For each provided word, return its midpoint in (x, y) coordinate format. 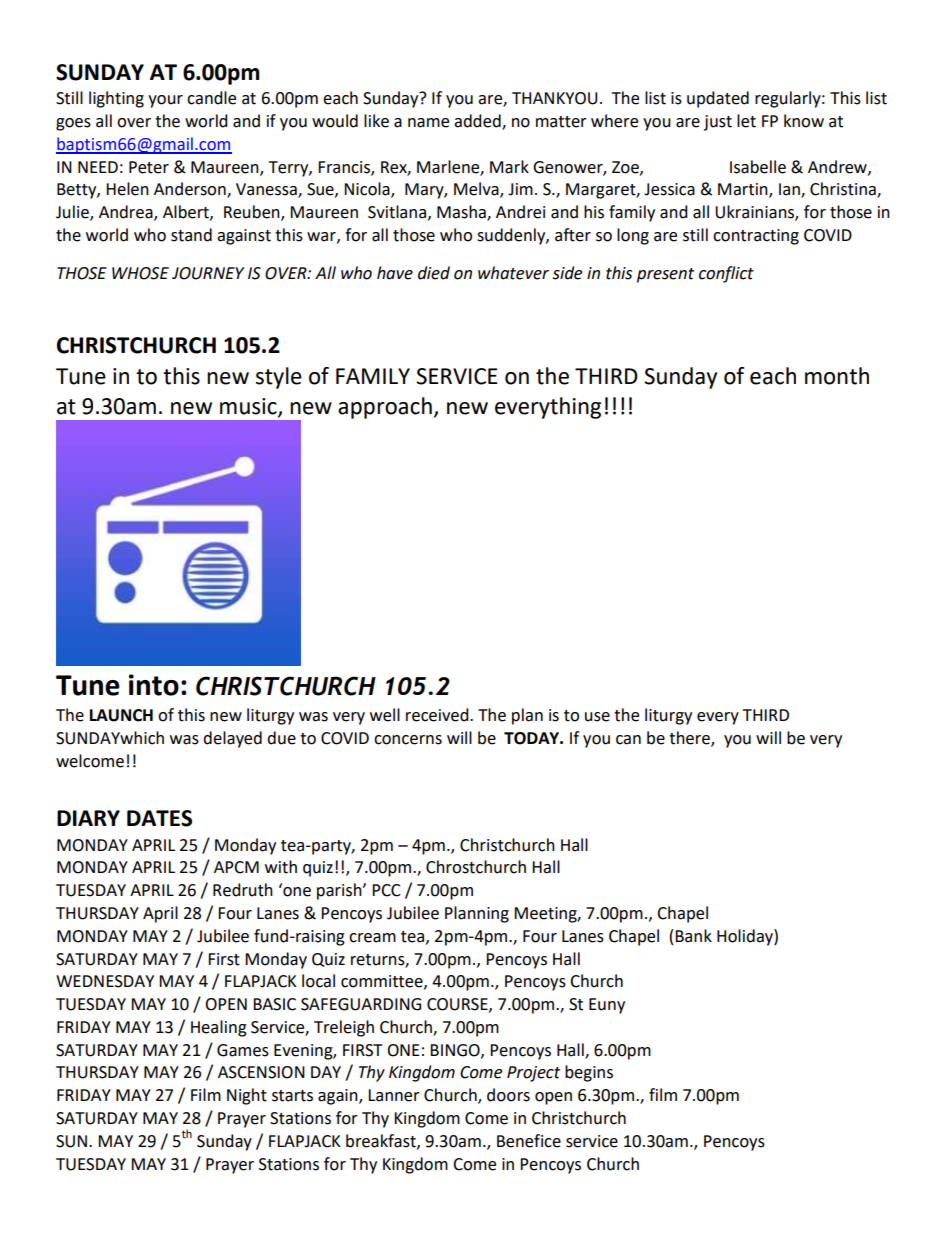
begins (589, 1073)
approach (385, 408)
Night (247, 1096)
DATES (159, 818)
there (690, 739)
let (746, 121)
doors (508, 1095)
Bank (693, 936)
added (478, 122)
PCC (386, 890)
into (154, 685)
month (837, 376)
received (438, 715)
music (249, 407)
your (165, 101)
